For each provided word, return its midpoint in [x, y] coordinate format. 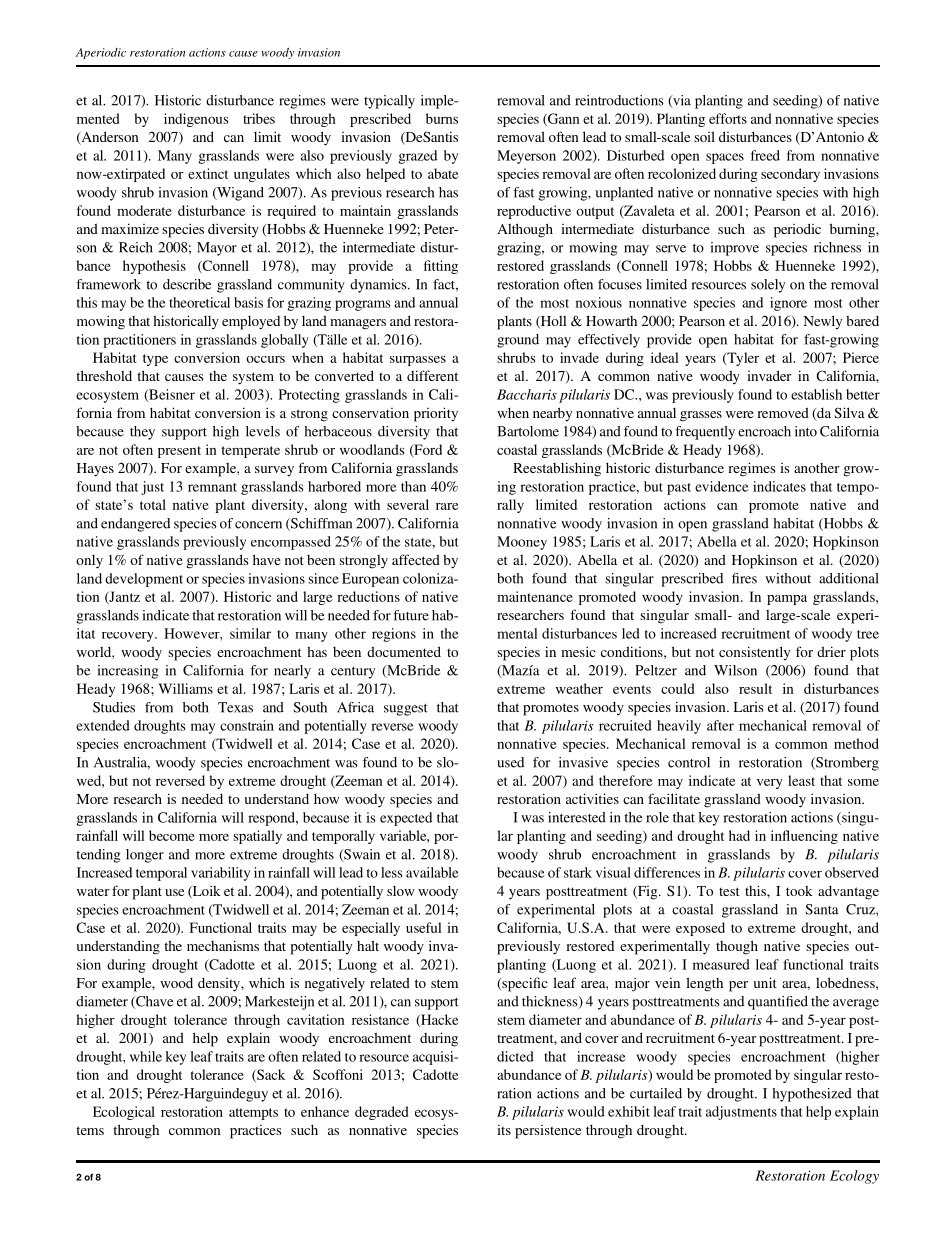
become [172, 835]
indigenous [196, 120]
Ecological [124, 1113]
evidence [722, 486]
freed [765, 155]
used [510, 762]
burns [442, 118]
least [801, 780]
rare [447, 506]
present [179, 452]
